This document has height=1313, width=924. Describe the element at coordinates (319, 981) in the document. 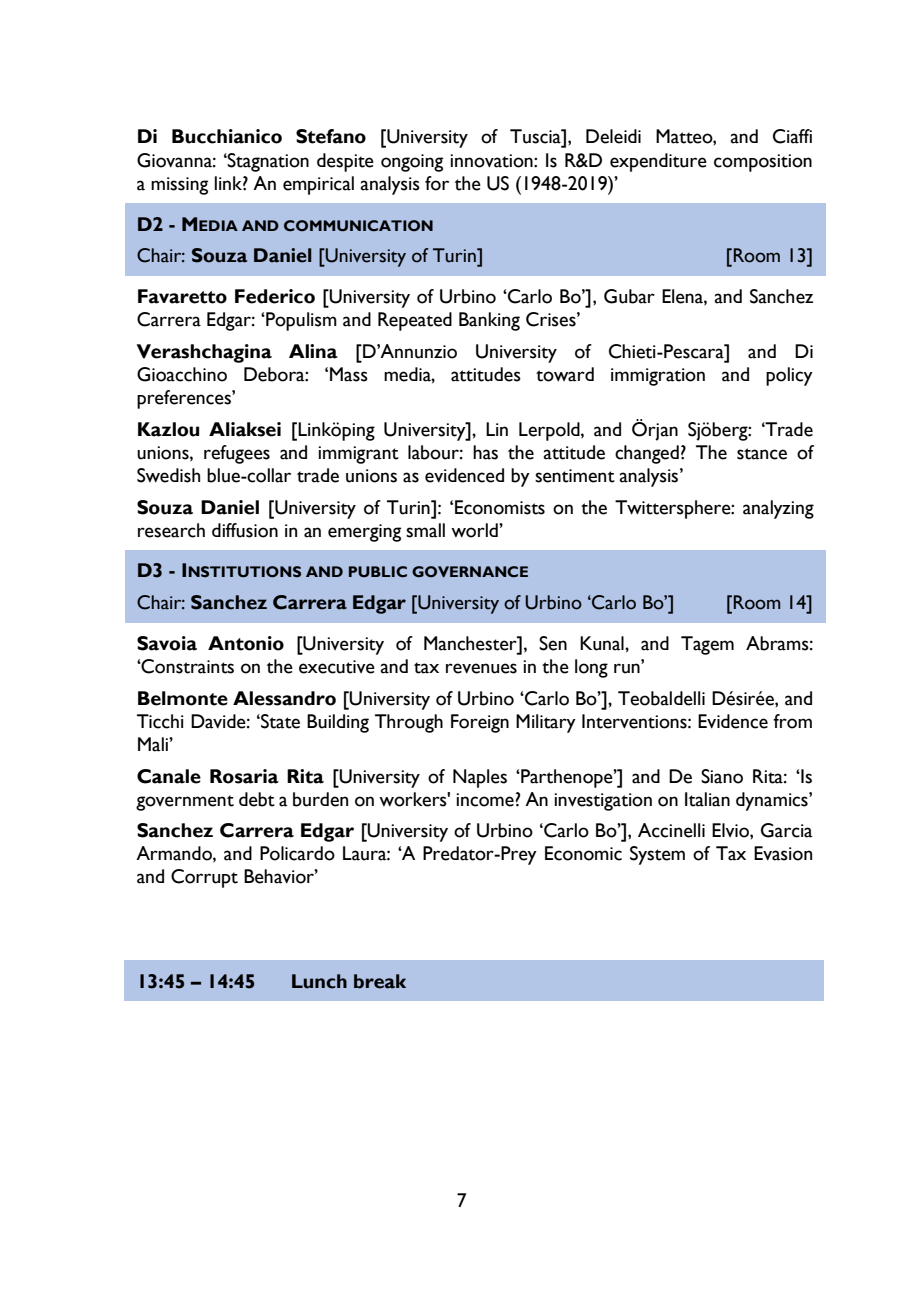

I see `Lunch` at that location.
